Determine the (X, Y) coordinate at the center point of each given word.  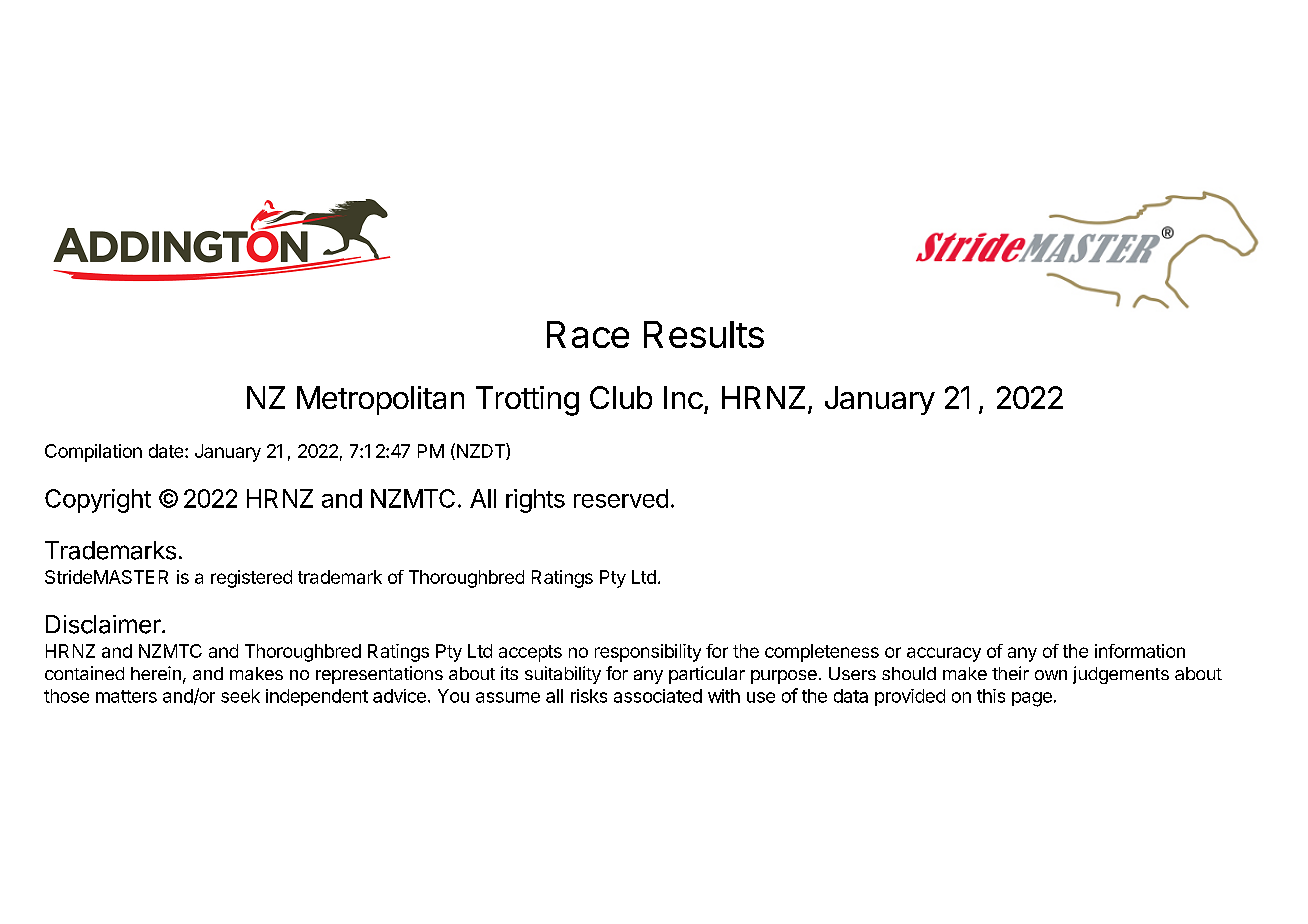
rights (535, 501)
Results (704, 334)
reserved (621, 498)
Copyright (98, 501)
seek (240, 696)
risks (589, 696)
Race (588, 334)
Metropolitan (380, 400)
